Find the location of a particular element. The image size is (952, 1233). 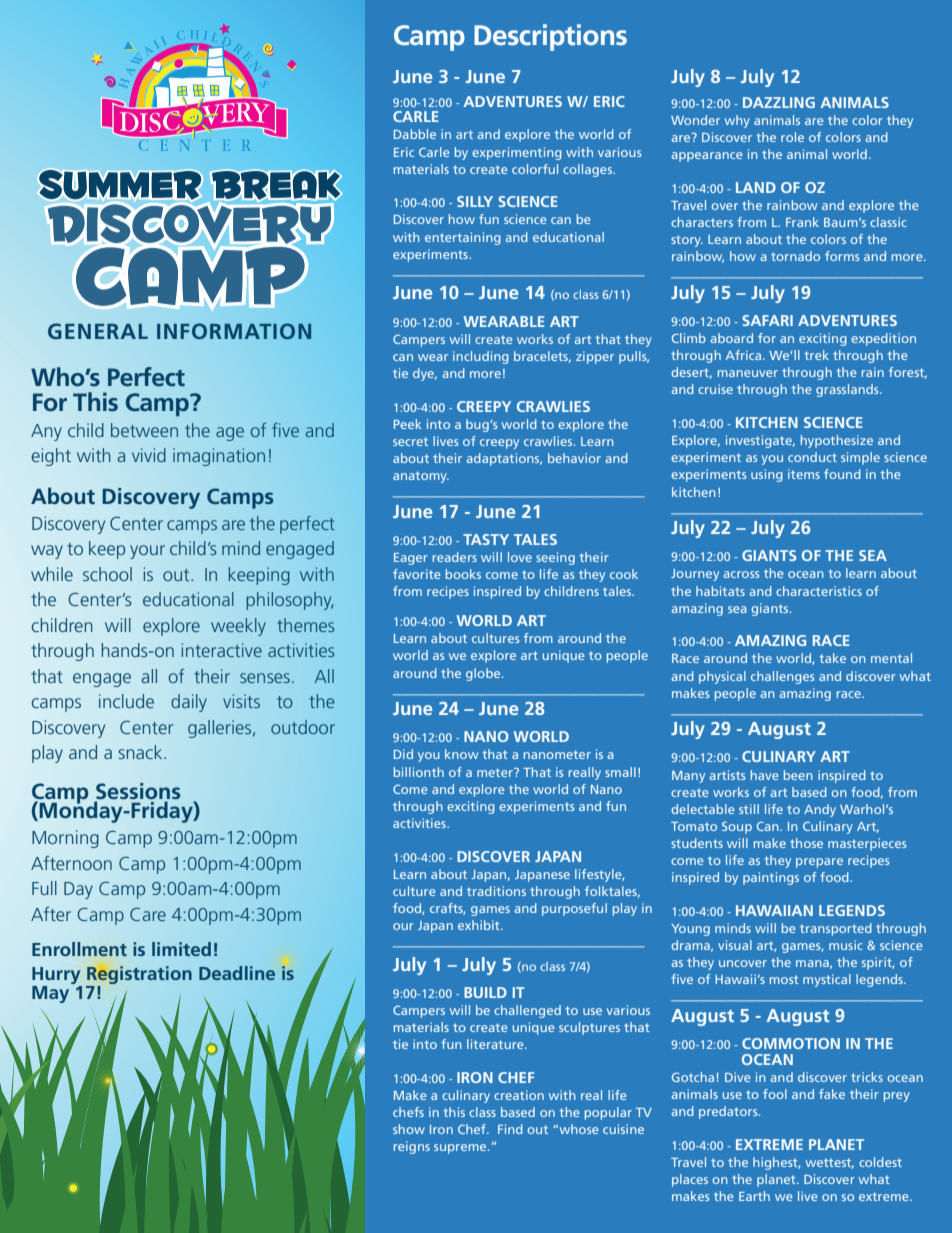

Descriptions is located at coordinates (550, 37).
